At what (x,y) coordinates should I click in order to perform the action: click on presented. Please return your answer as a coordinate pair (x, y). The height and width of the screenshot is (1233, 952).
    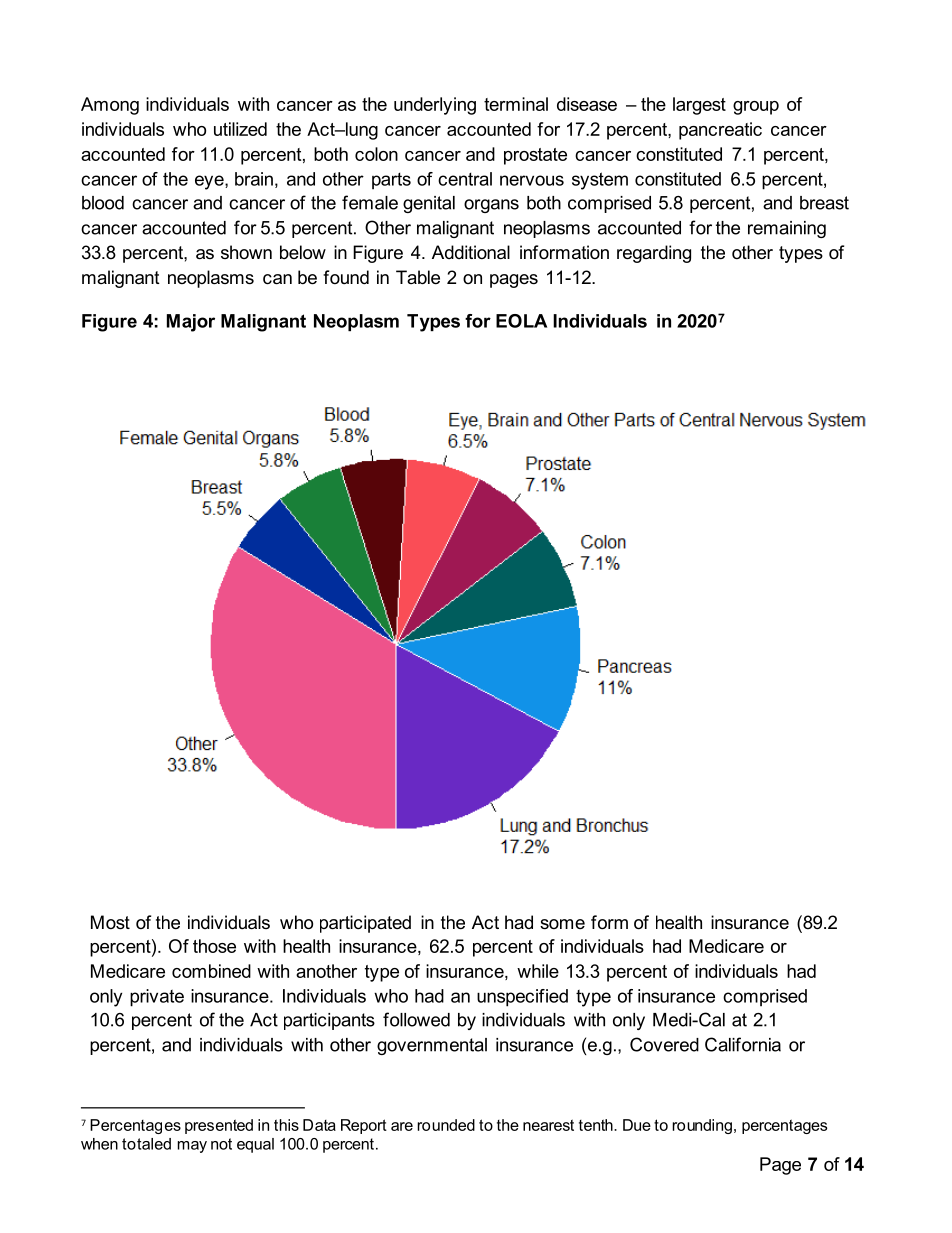
    Looking at the image, I should click on (219, 1126).
